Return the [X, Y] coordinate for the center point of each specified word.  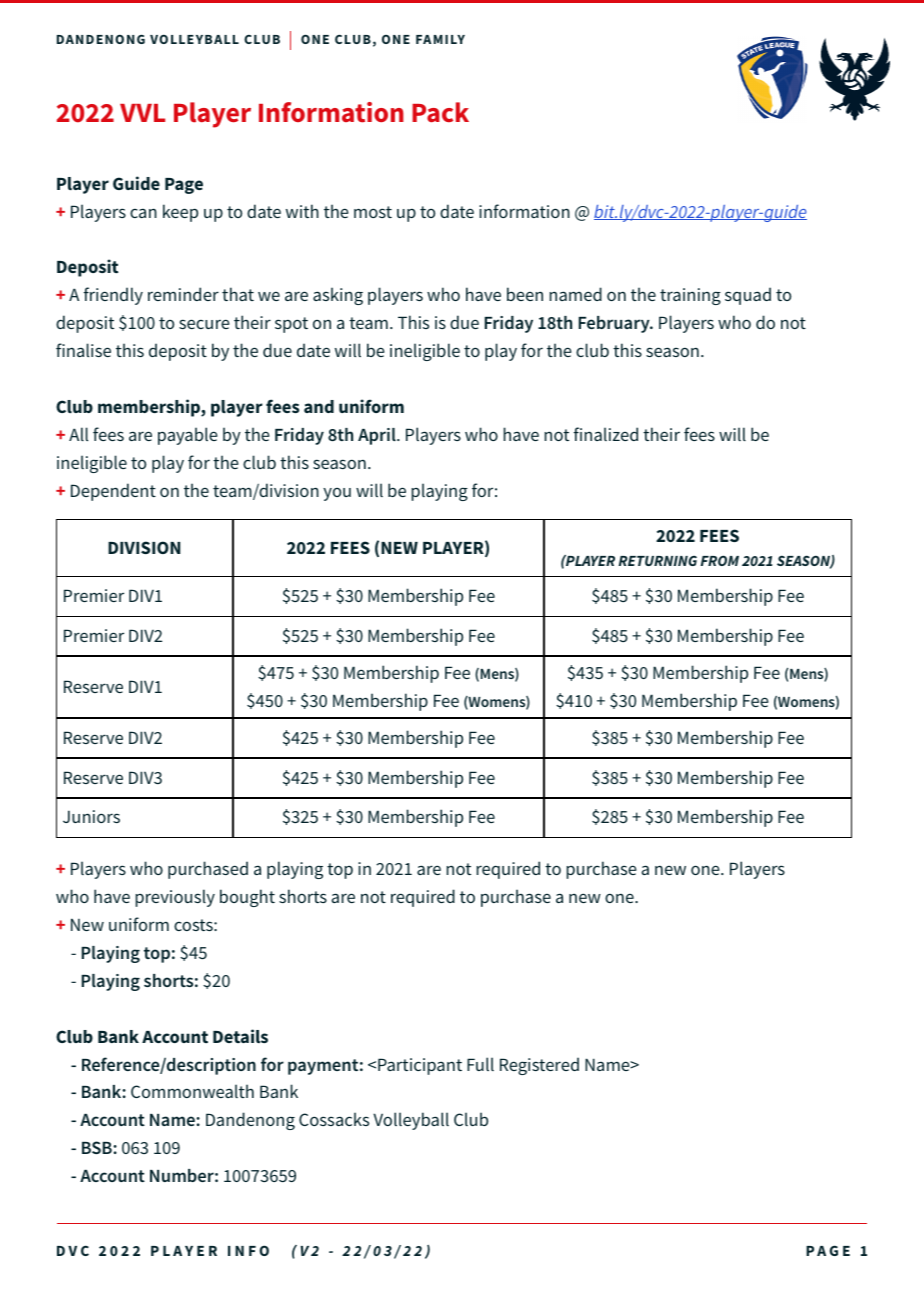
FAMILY [440, 39]
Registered [539, 1066]
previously [175, 898]
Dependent [113, 492]
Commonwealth [192, 1091]
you [337, 494]
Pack [440, 112]
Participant [420, 1066]
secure [204, 324]
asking [338, 296]
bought [247, 898]
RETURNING [657, 560]
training [690, 296]
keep [180, 213]
